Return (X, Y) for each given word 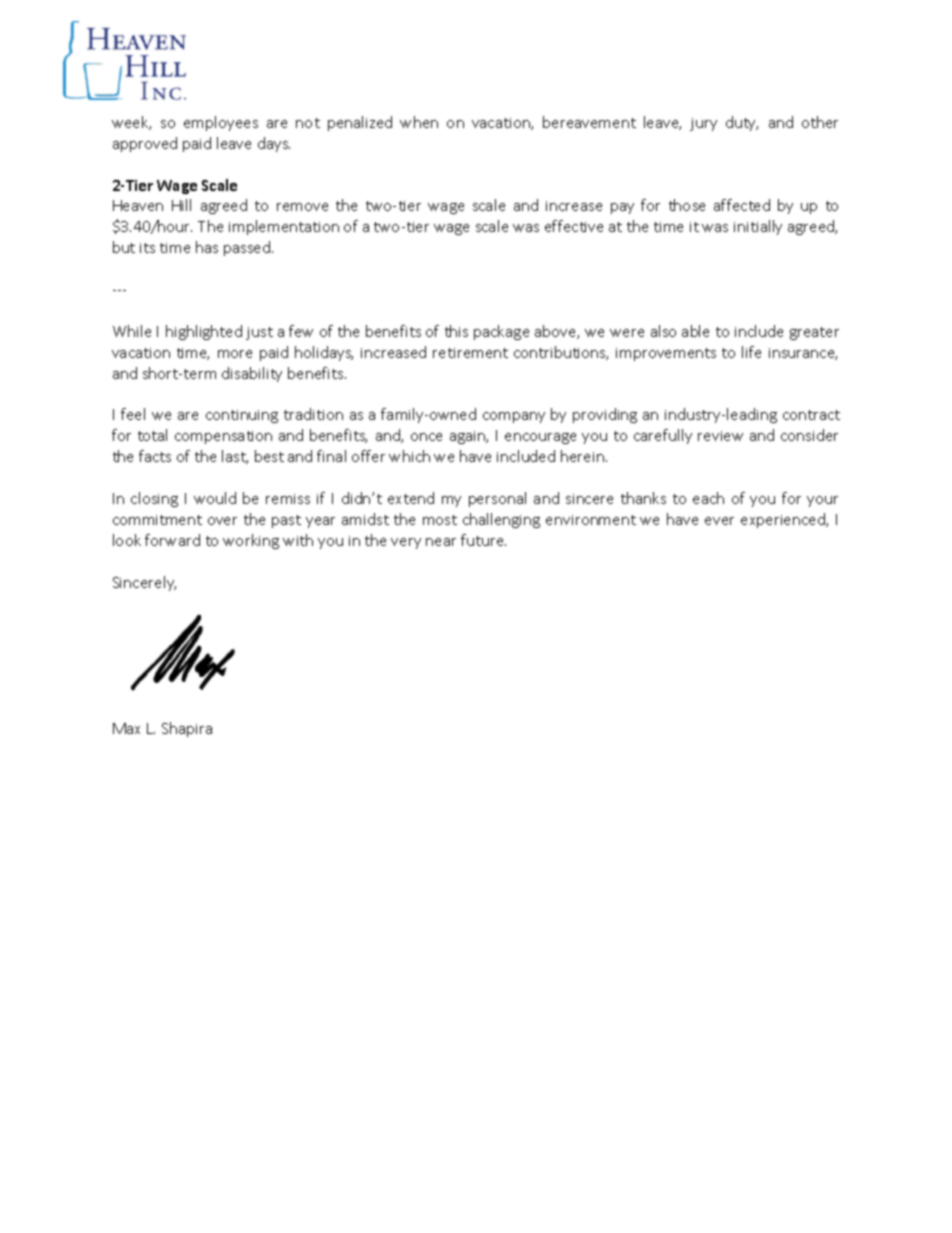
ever (719, 521)
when (419, 122)
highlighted (204, 332)
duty (742, 123)
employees (221, 123)
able (695, 331)
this (456, 331)
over (222, 521)
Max (126, 728)
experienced (784, 520)
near (441, 542)
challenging (501, 520)
